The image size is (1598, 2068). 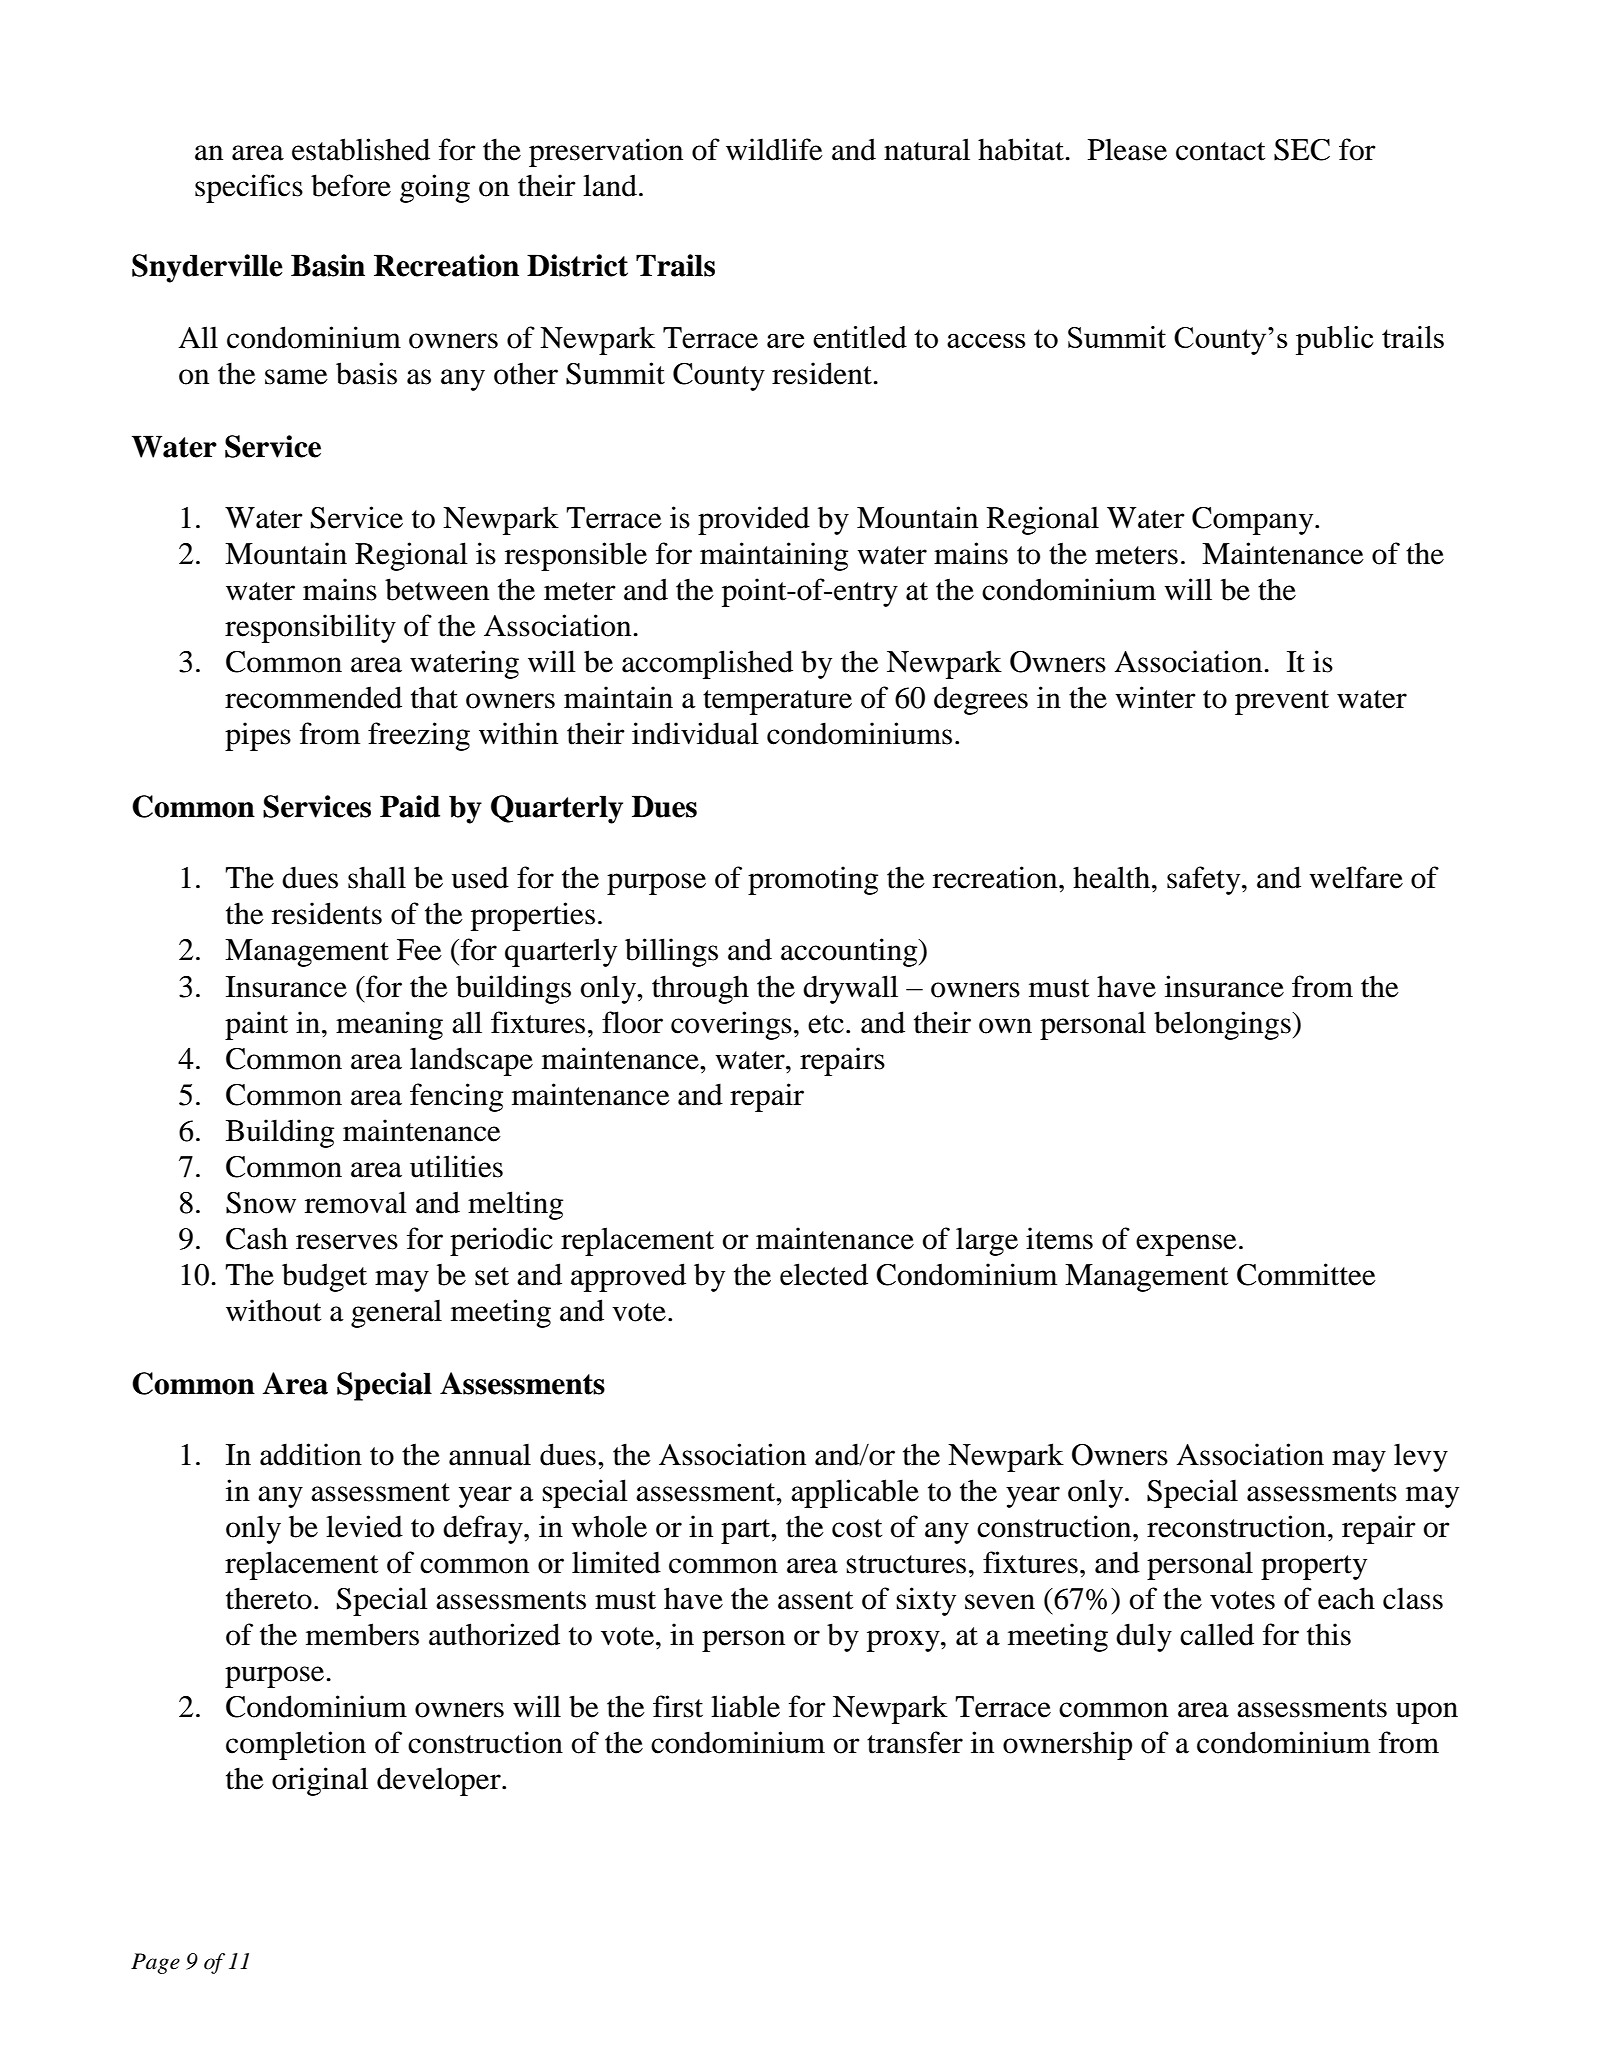 I want to click on wildlife, so click(x=774, y=149).
